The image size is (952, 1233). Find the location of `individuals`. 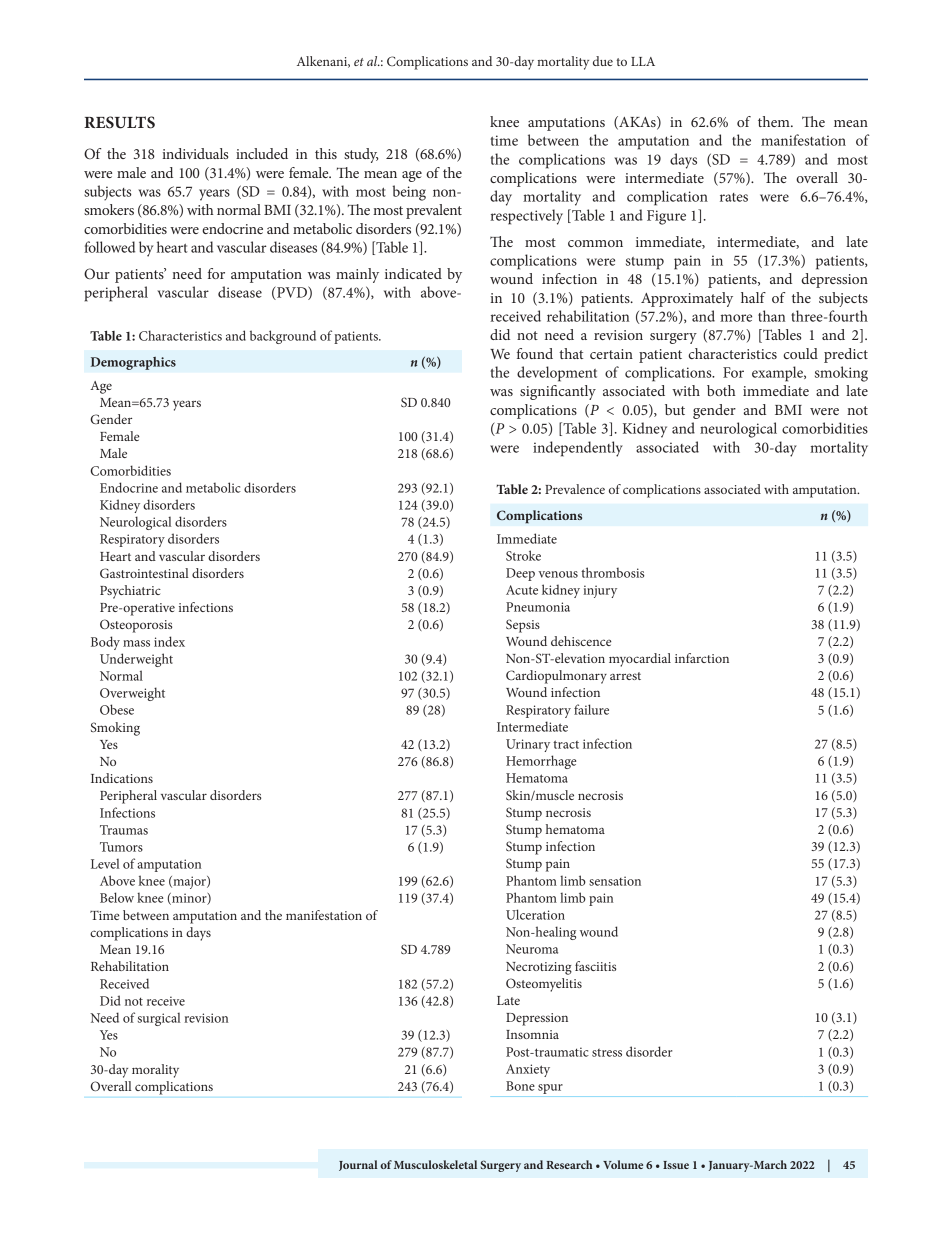

individuals is located at coordinates (195, 153).
